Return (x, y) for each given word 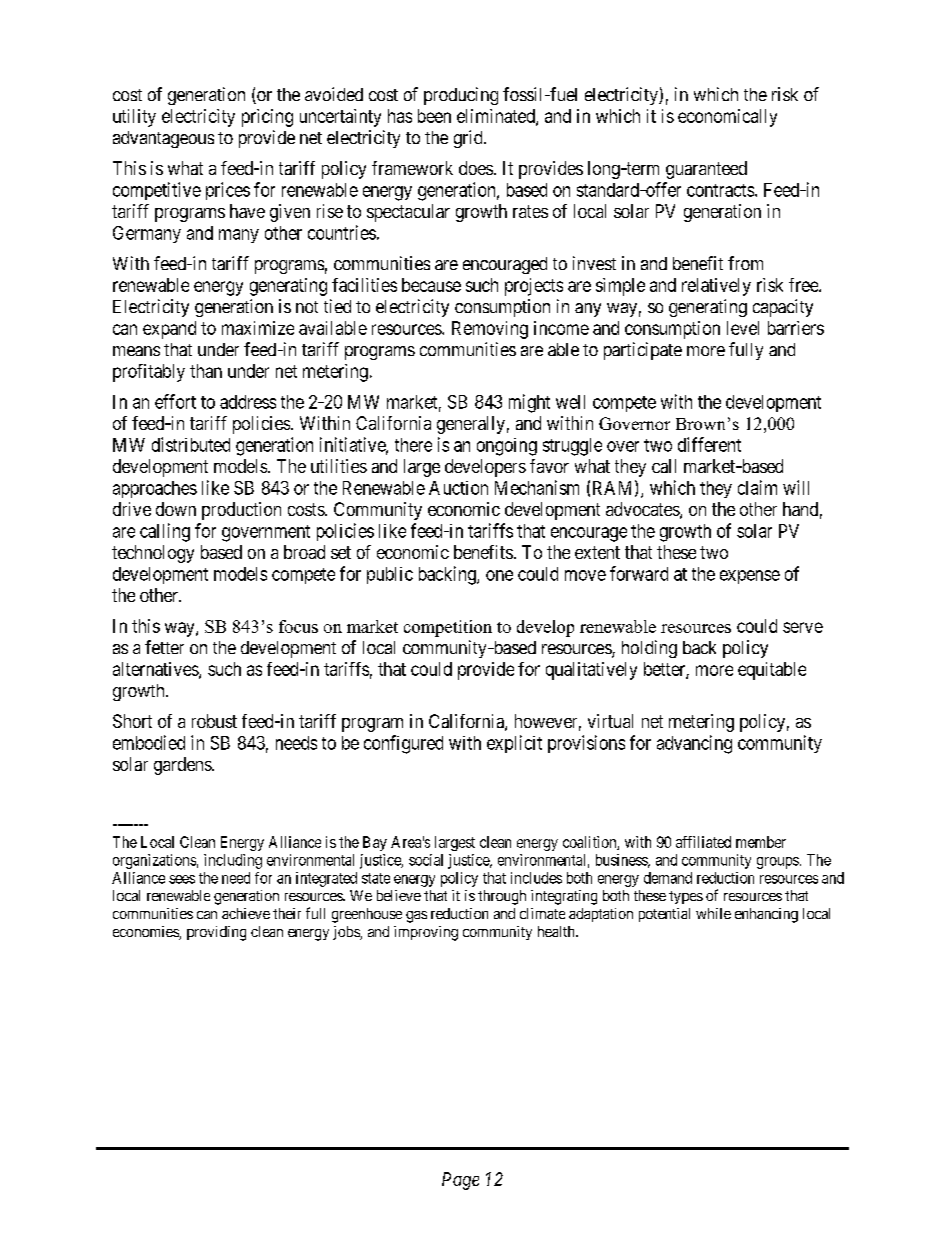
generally (471, 425)
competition (448, 628)
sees (182, 879)
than (206, 371)
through (502, 897)
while (713, 913)
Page (460, 1181)
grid (469, 139)
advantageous (163, 139)
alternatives (156, 670)
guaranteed (706, 170)
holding (649, 649)
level (743, 328)
